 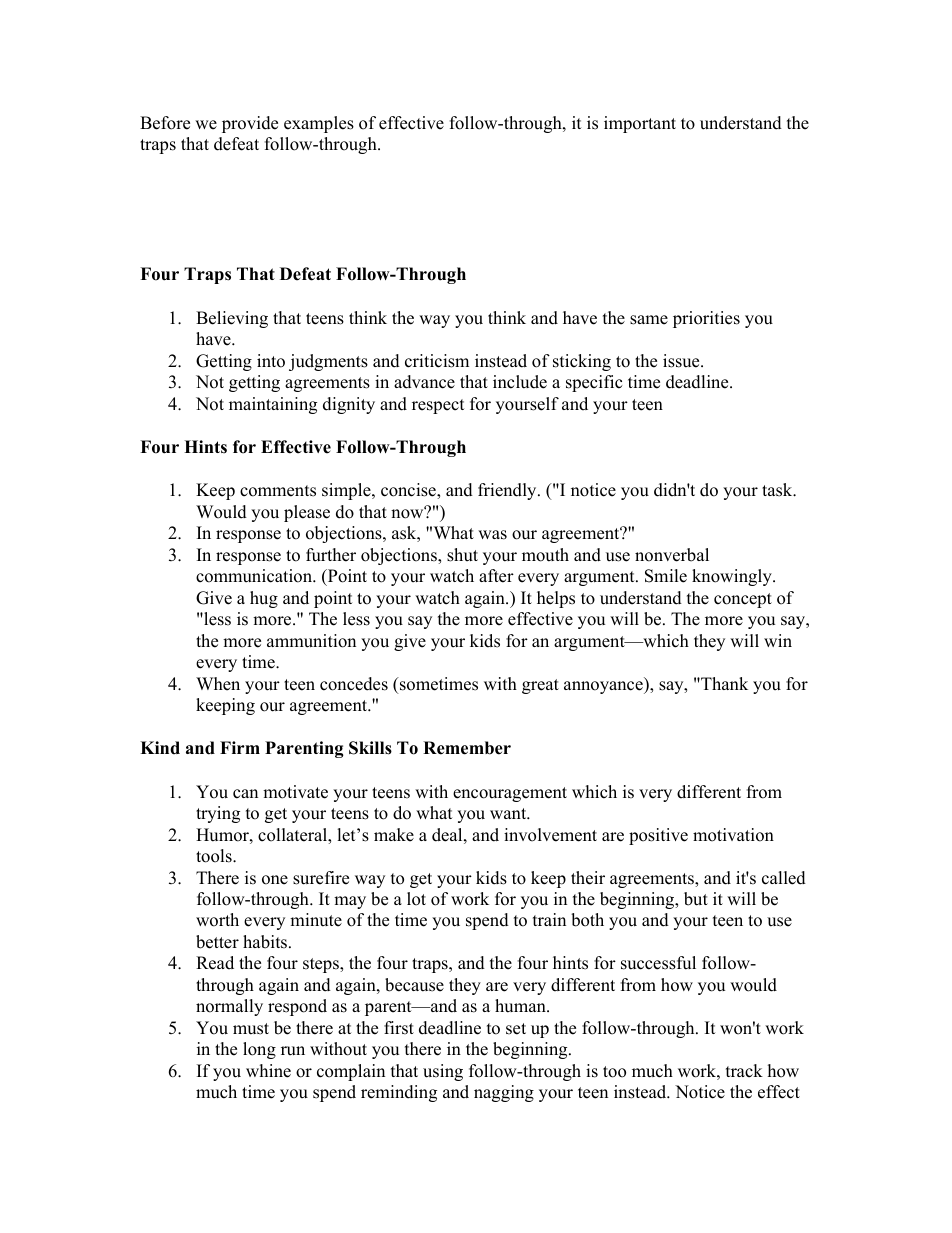 What do you see at coordinates (264, 599) in the document?
I see `hug` at bounding box center [264, 599].
